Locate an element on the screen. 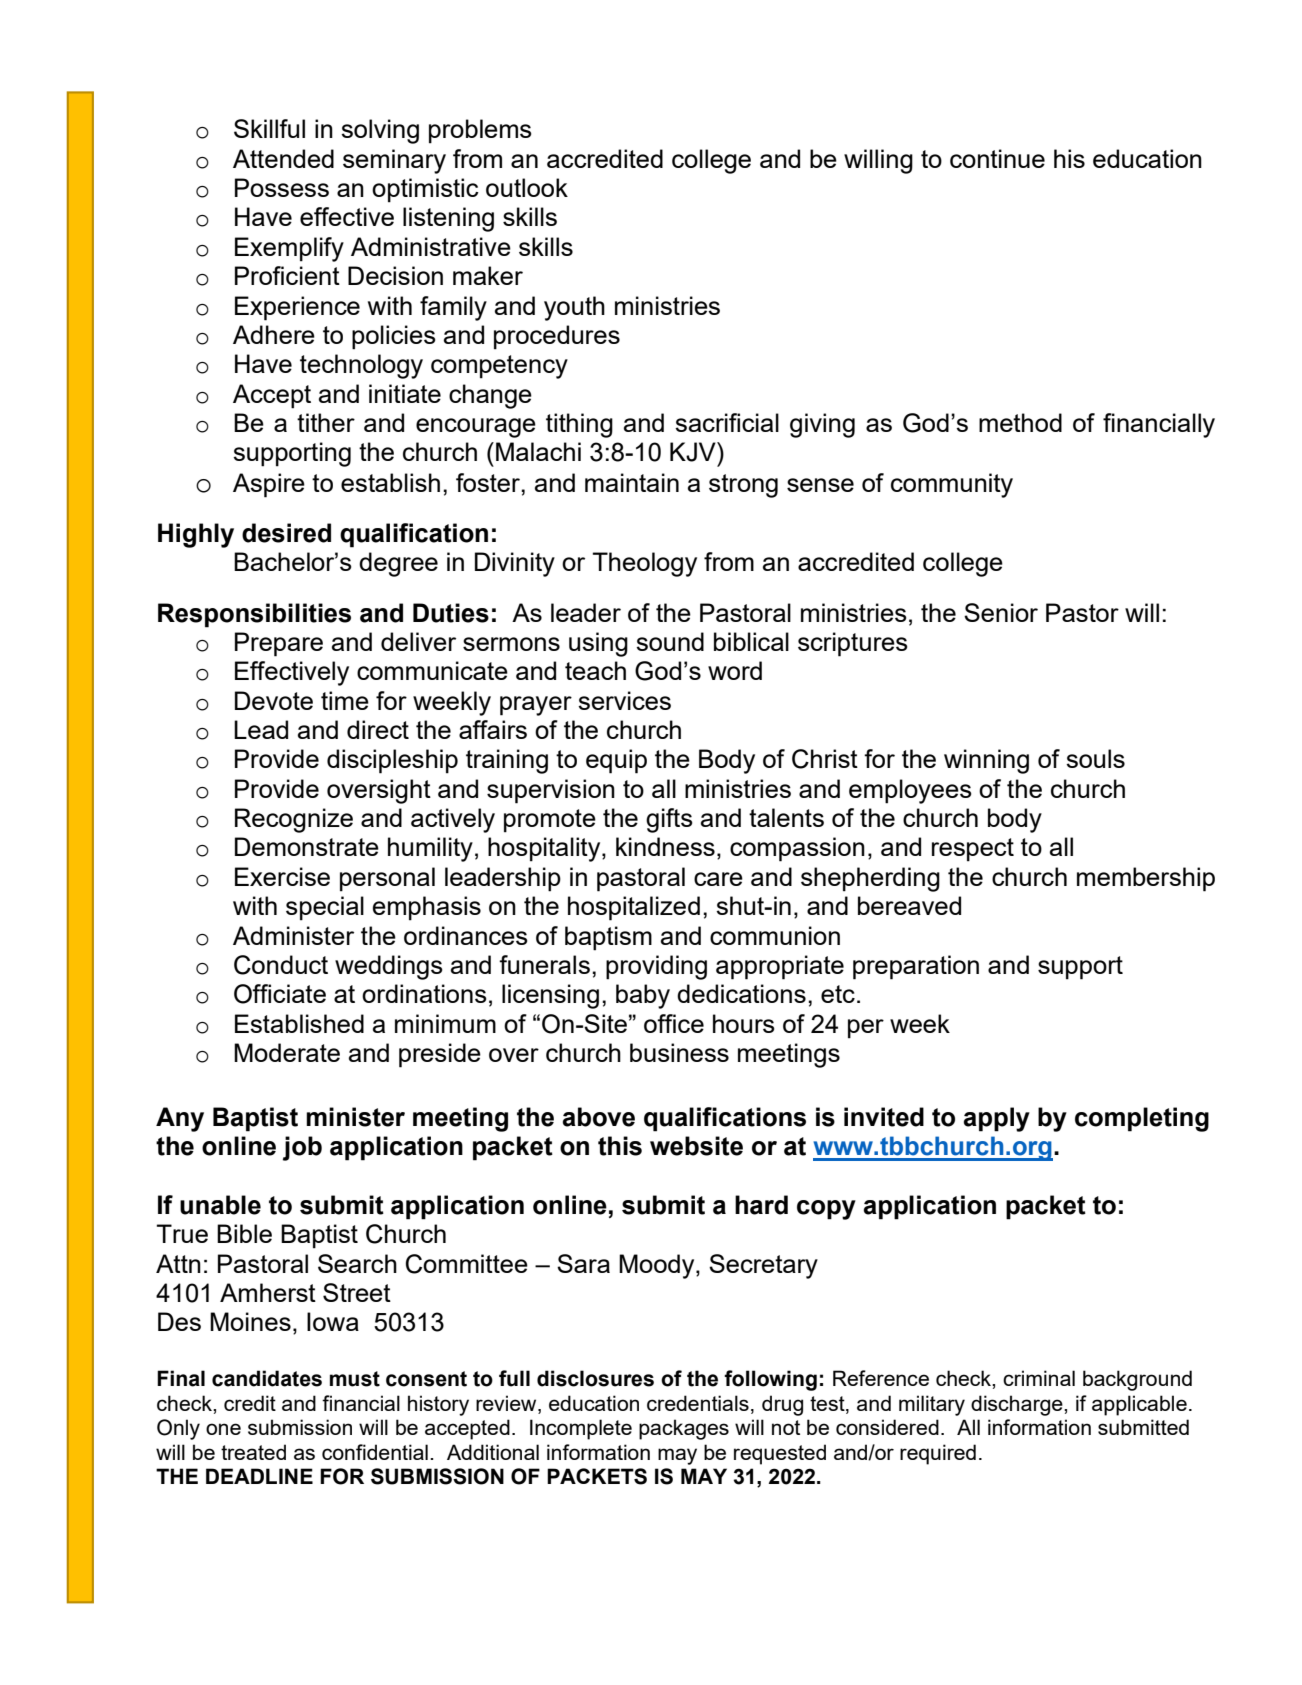 The height and width of the screenshot is (1685, 1302). Senior is located at coordinates (1001, 612).
